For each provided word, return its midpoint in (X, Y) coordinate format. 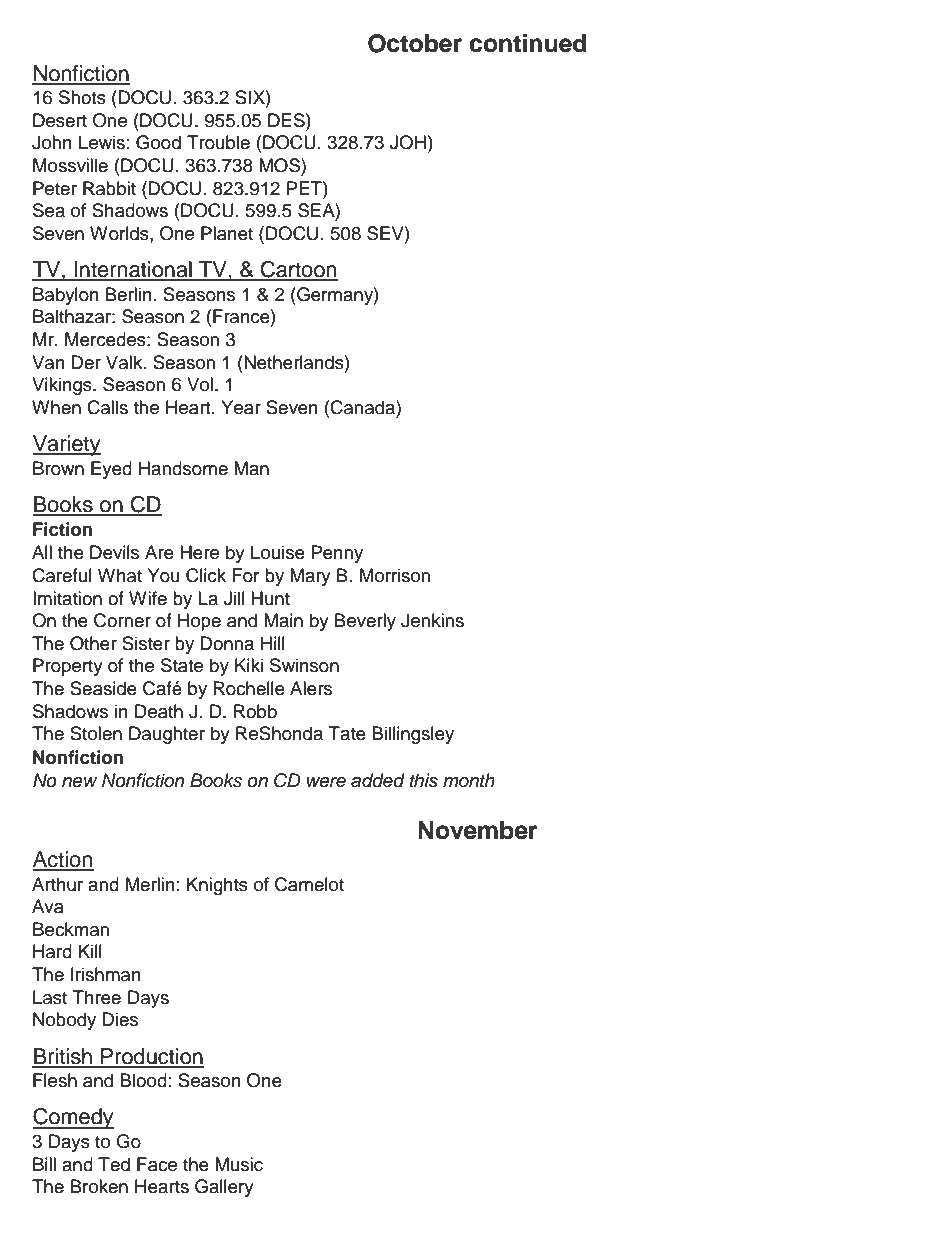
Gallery (224, 1188)
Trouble (218, 142)
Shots (82, 97)
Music (239, 1164)
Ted (114, 1164)
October (415, 43)
